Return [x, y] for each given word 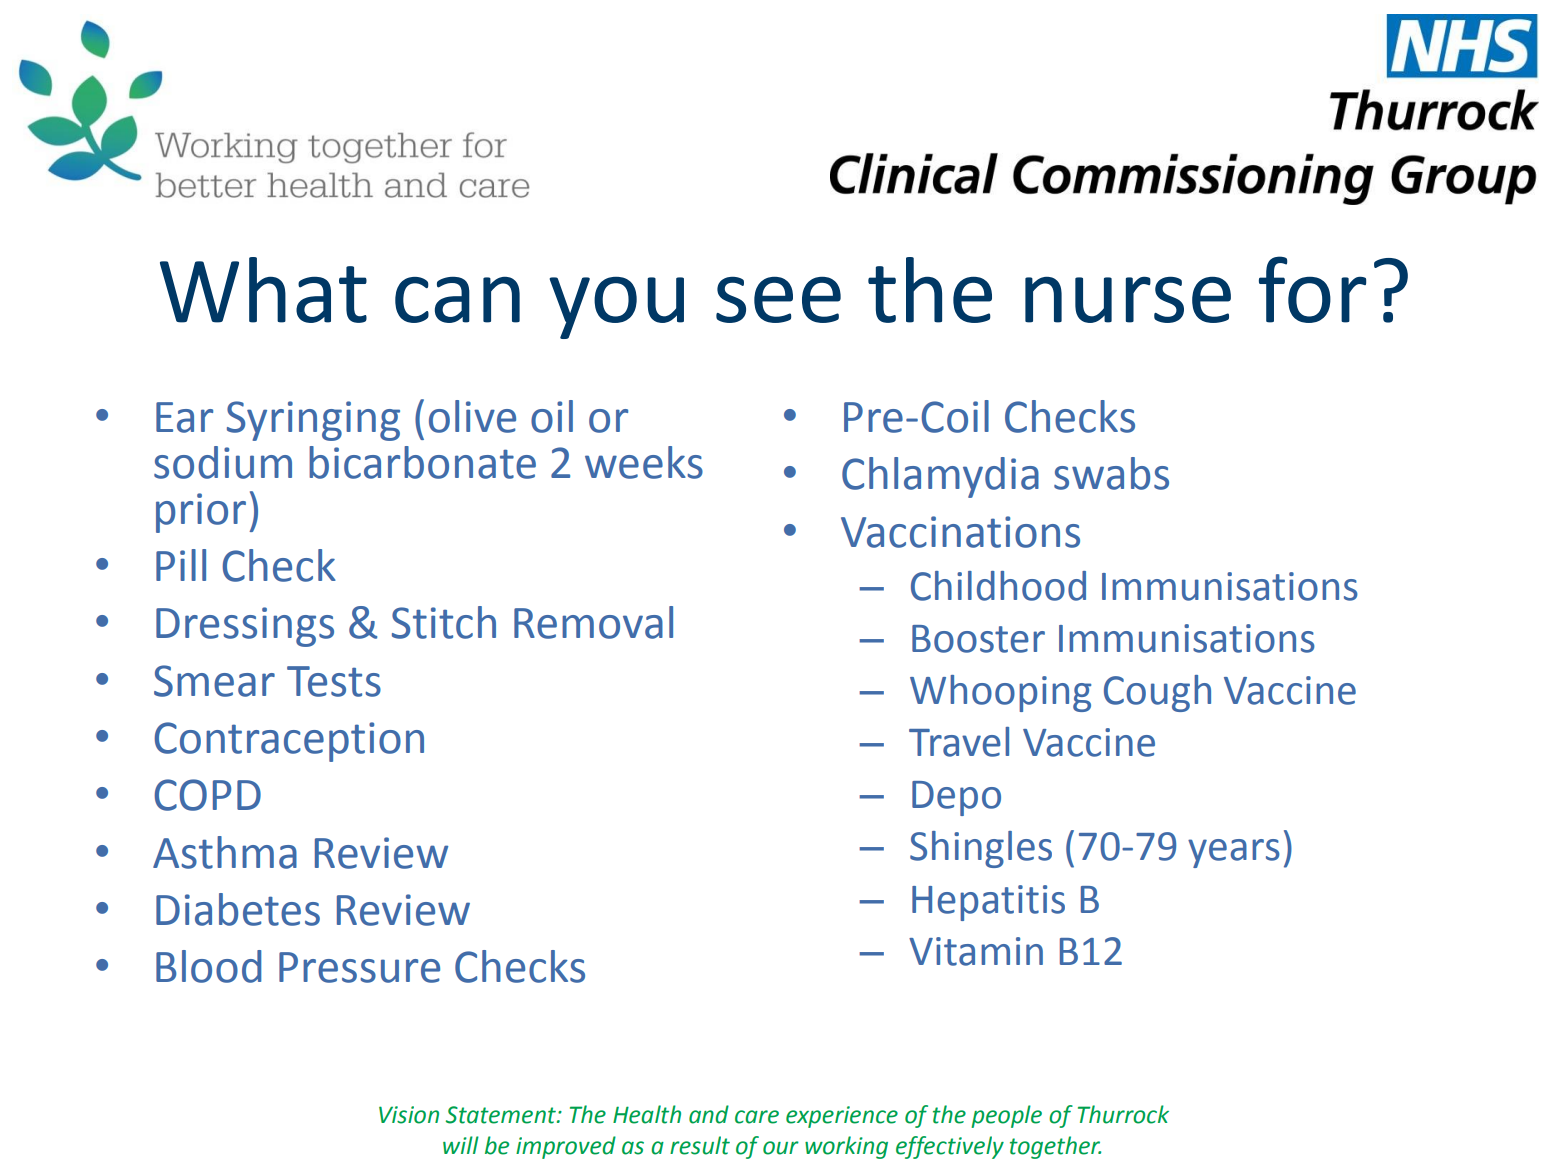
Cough [1157, 693]
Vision [409, 1115]
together [1055, 1147]
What [263, 290]
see [778, 300]
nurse [1128, 300]
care [757, 1117]
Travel [959, 742]
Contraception [289, 742]
